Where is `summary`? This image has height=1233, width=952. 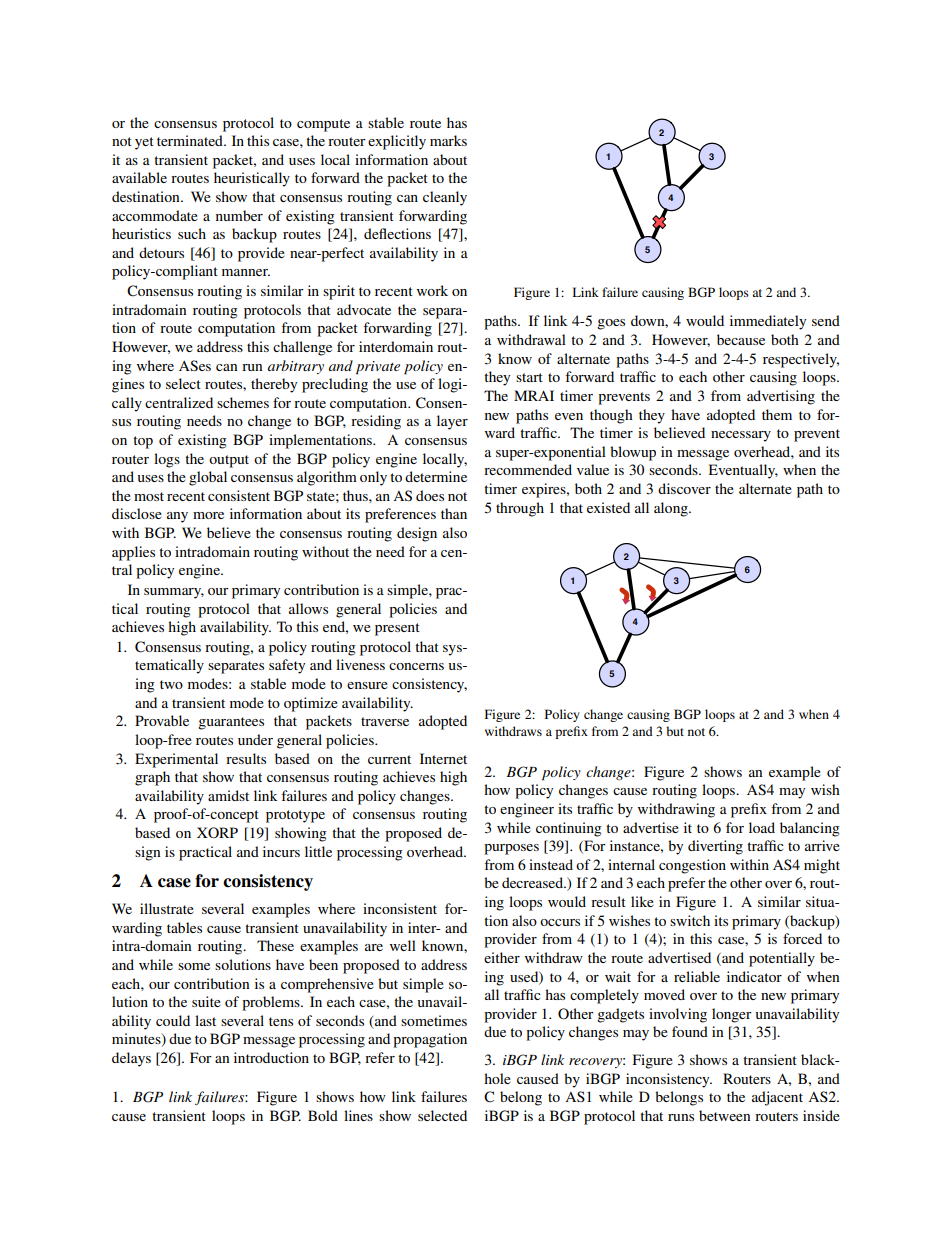
summary is located at coordinates (174, 593).
